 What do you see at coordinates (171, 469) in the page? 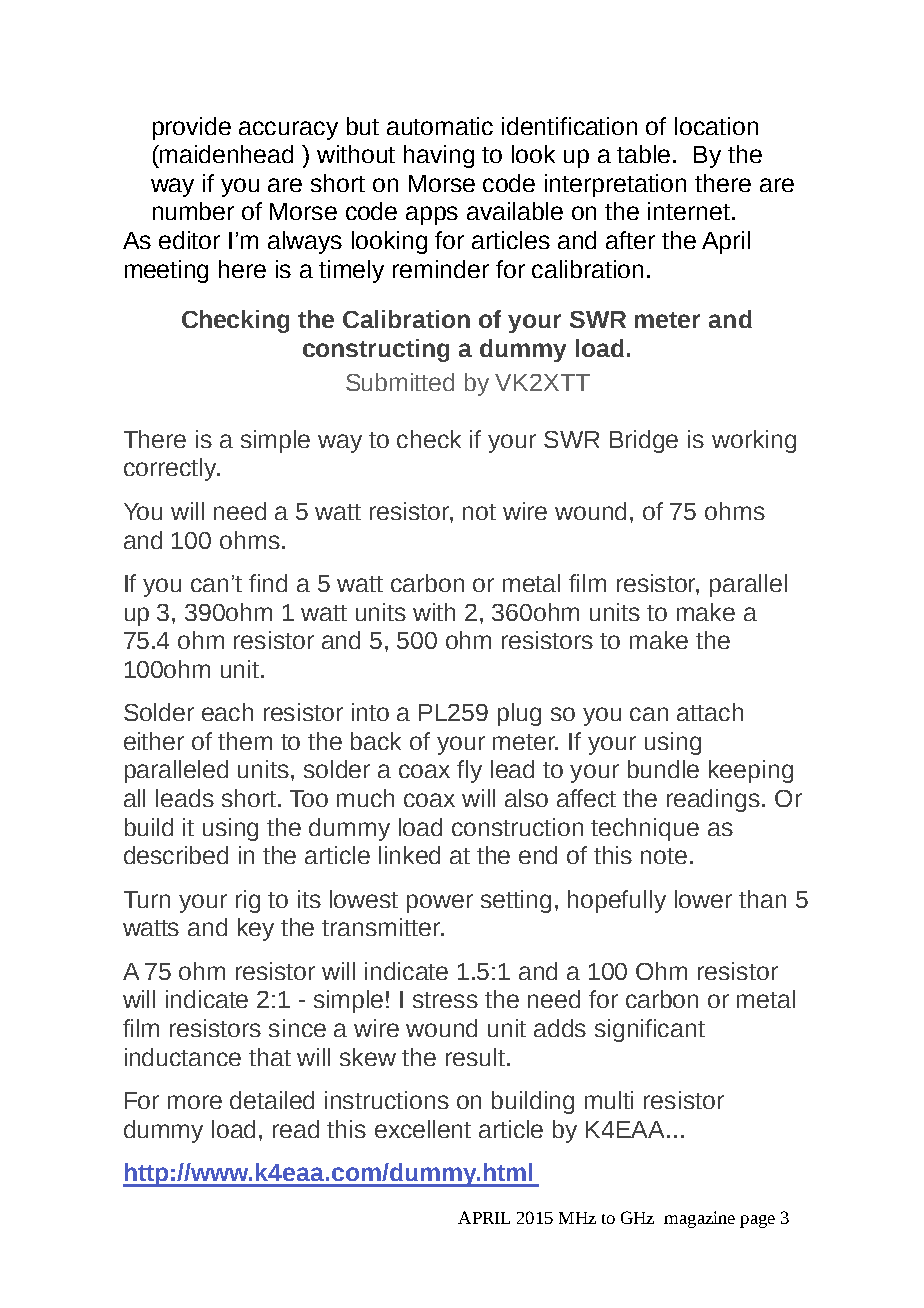
I see `correctly` at bounding box center [171, 469].
